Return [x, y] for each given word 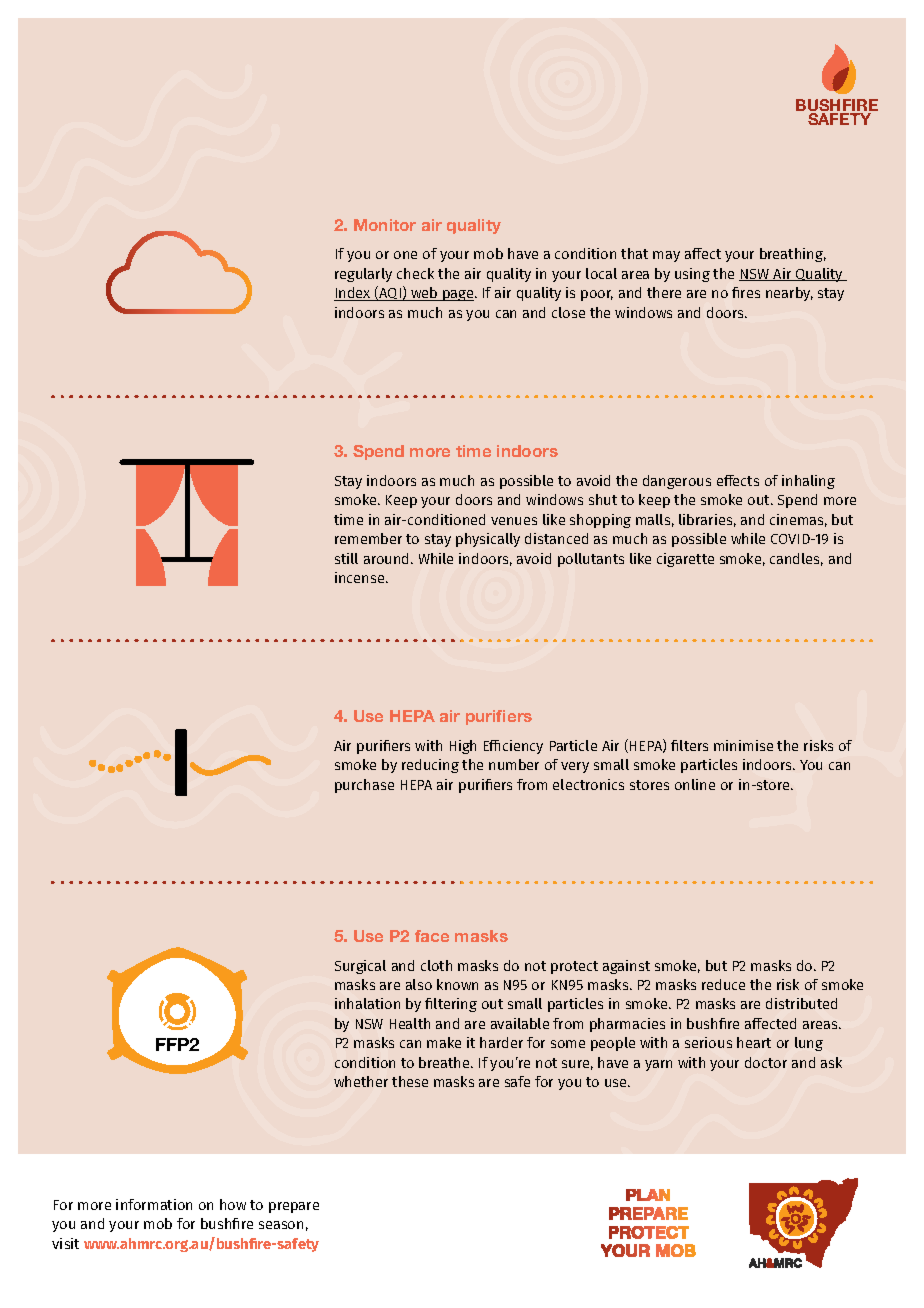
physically [488, 540]
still [346, 558]
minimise [743, 745]
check [415, 273]
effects [738, 480]
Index [353, 294]
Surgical [360, 967]
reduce [723, 984]
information [154, 1204]
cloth [436, 965]
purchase [364, 786]
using [692, 275]
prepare [294, 1207]
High [463, 747]
